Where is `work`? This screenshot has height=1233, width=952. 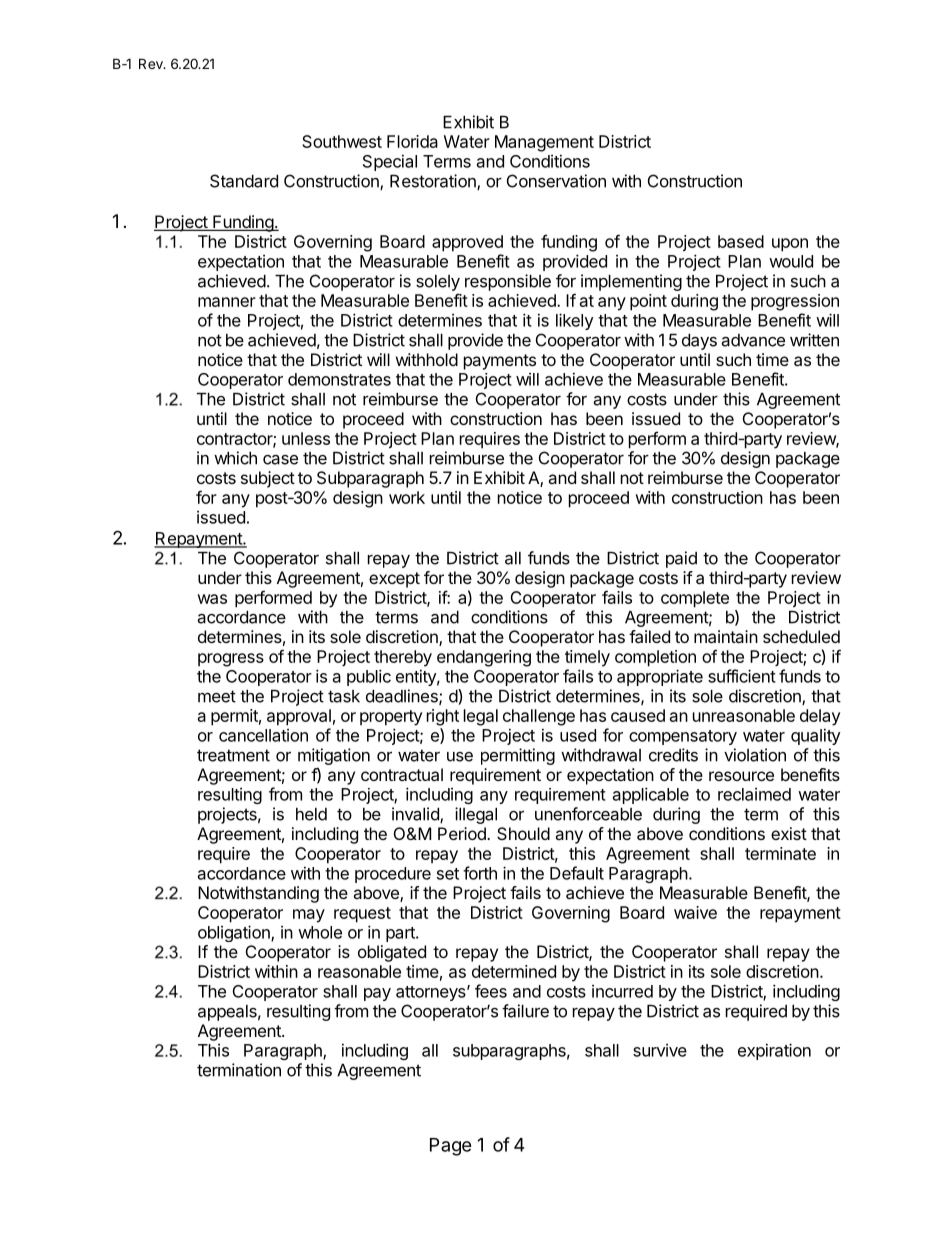 work is located at coordinates (407, 497).
